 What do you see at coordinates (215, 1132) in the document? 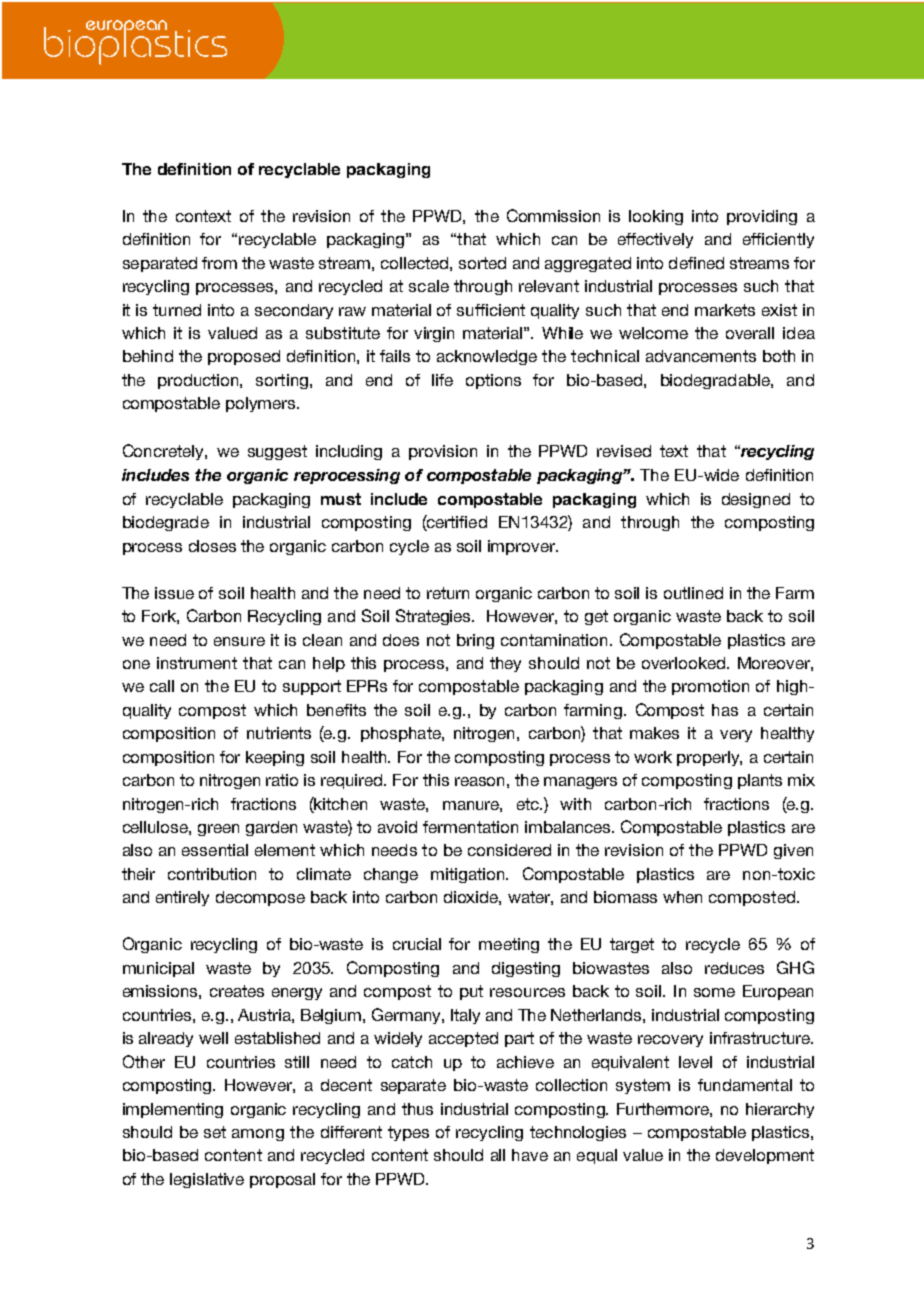
I see `set` at bounding box center [215, 1132].
